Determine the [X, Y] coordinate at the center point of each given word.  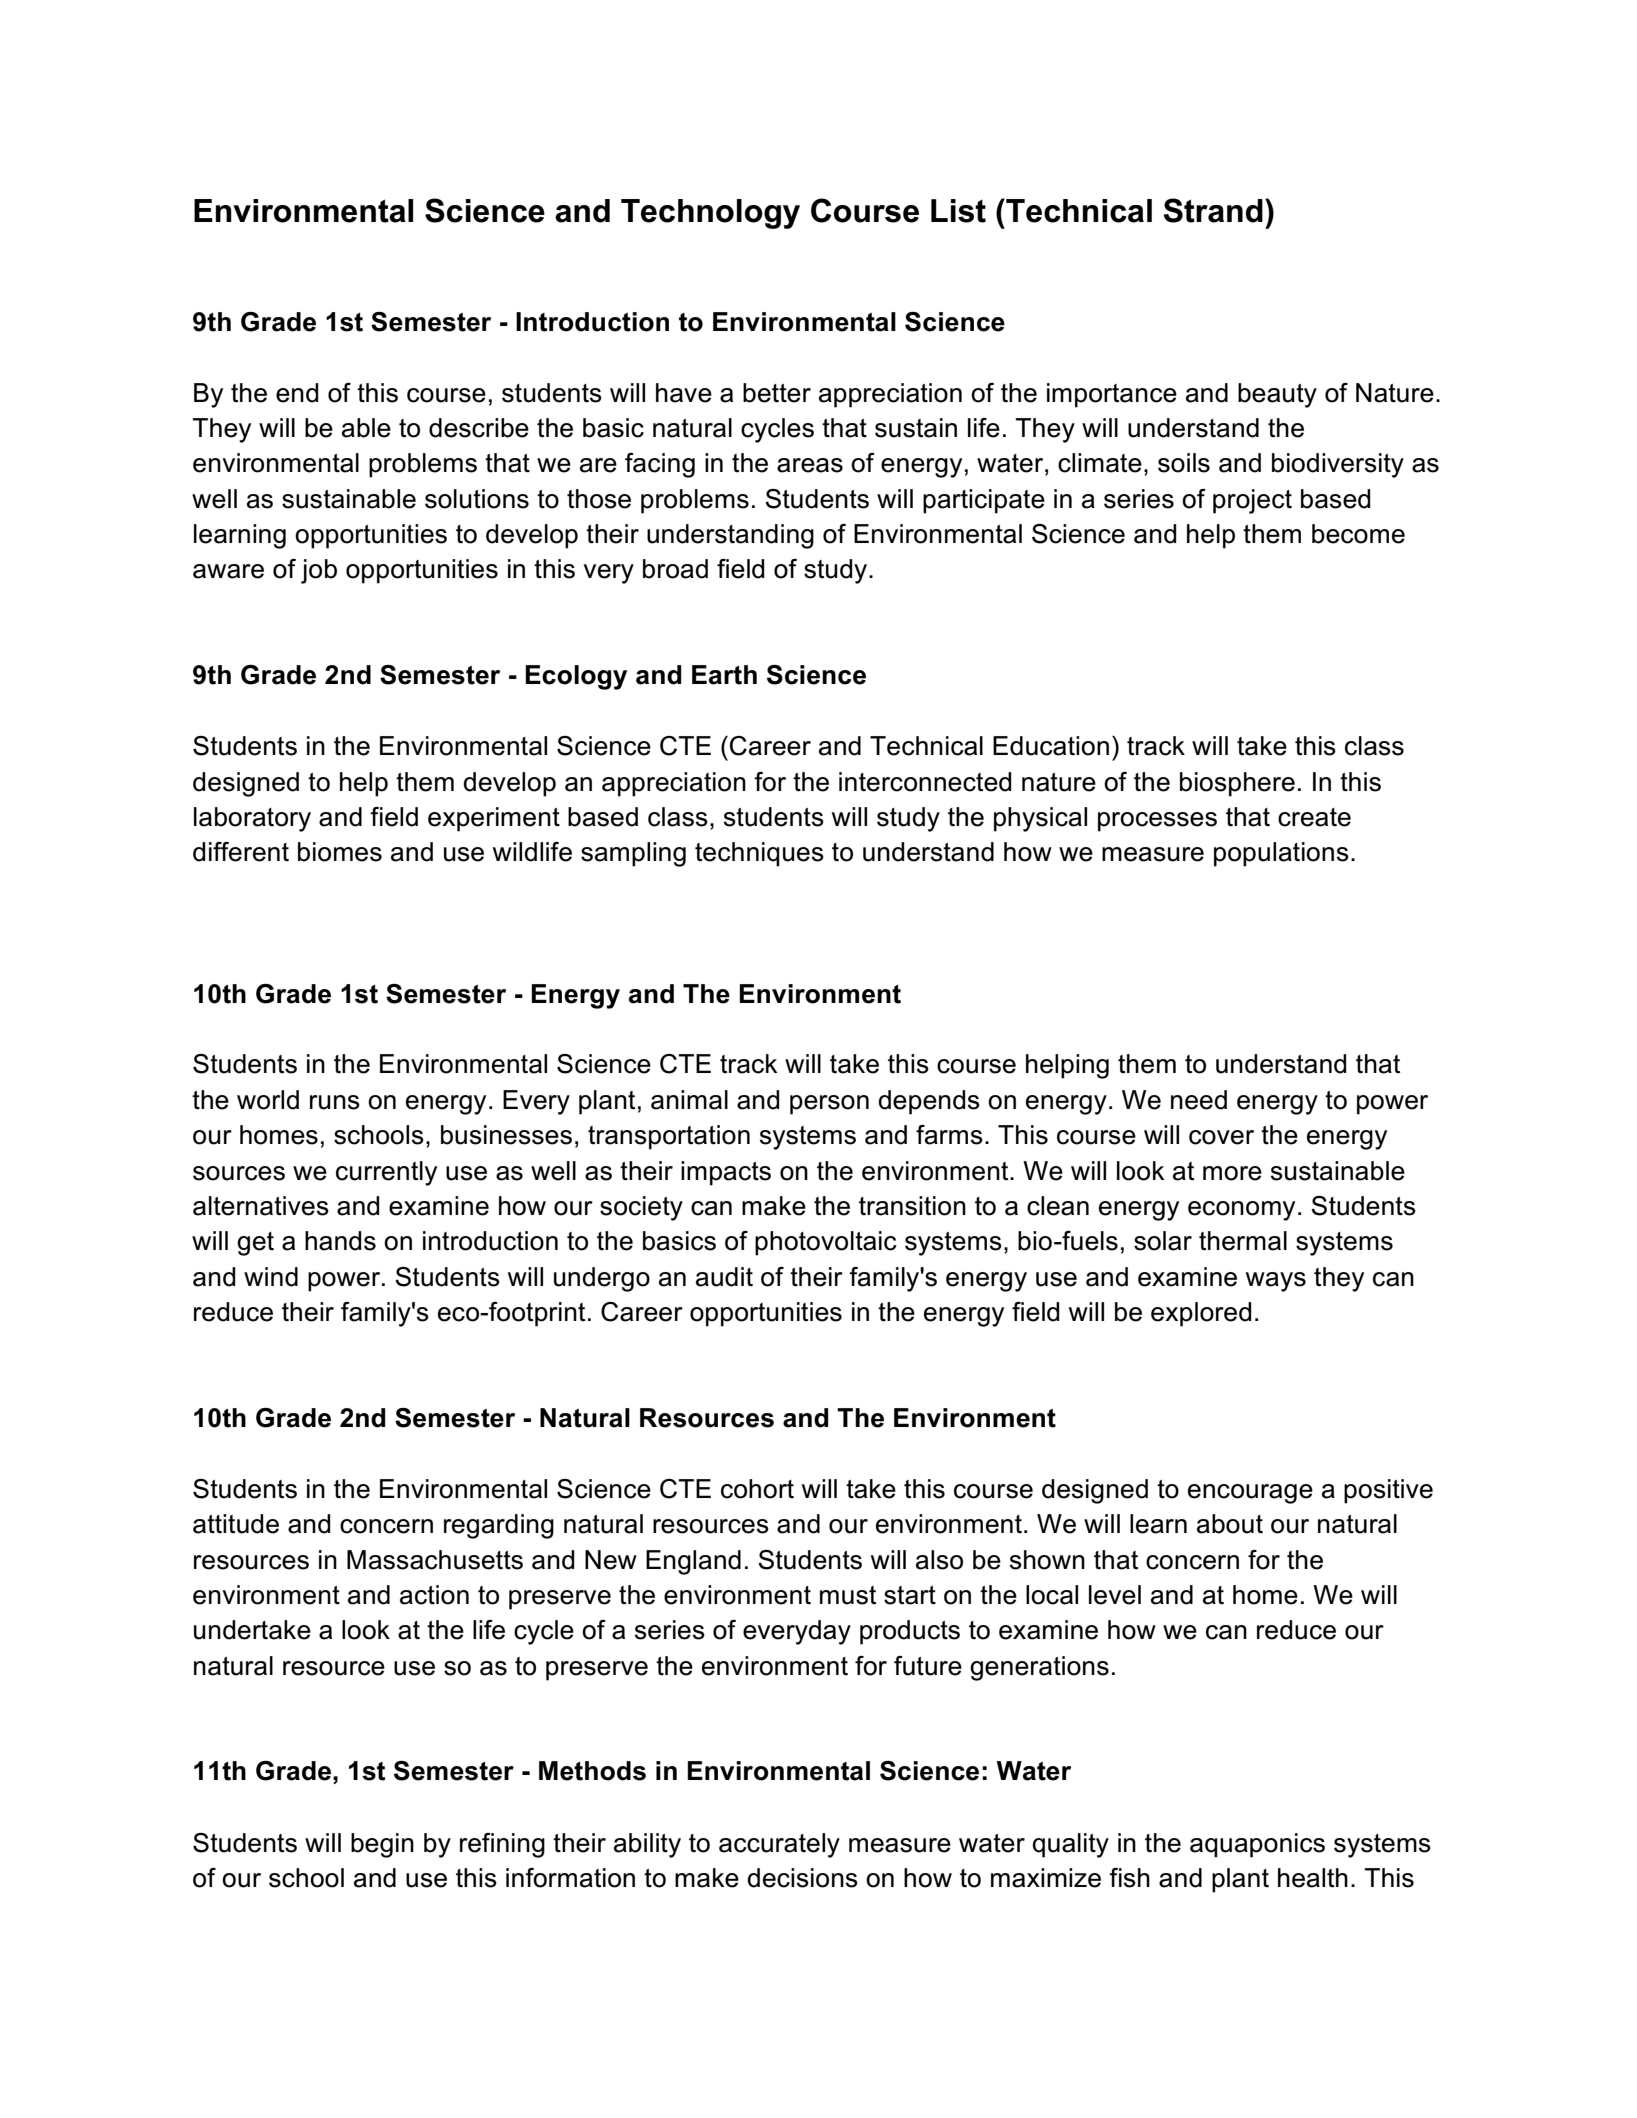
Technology [710, 214]
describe [479, 428]
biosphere [1237, 784]
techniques [759, 854]
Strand [1213, 210]
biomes [340, 852]
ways [1276, 1282]
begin [382, 1845]
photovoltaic [826, 1243]
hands [340, 1241]
